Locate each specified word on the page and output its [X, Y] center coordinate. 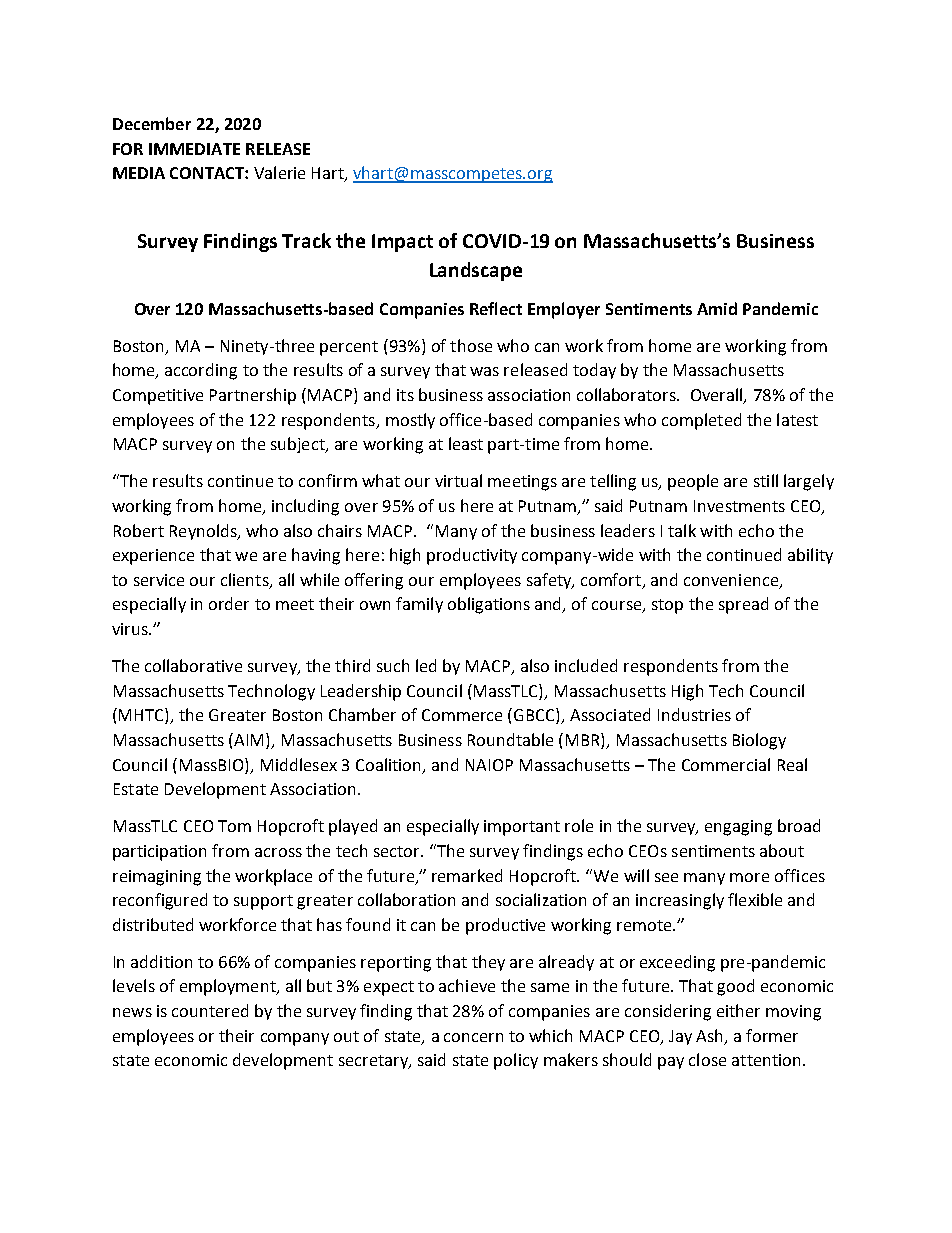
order [229, 603]
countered [210, 1010]
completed [701, 421]
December [152, 123]
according [201, 371]
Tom [234, 826]
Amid [717, 308]
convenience [731, 580]
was [484, 371]
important [522, 828]
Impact [402, 243]
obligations [489, 605]
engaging [738, 828]
